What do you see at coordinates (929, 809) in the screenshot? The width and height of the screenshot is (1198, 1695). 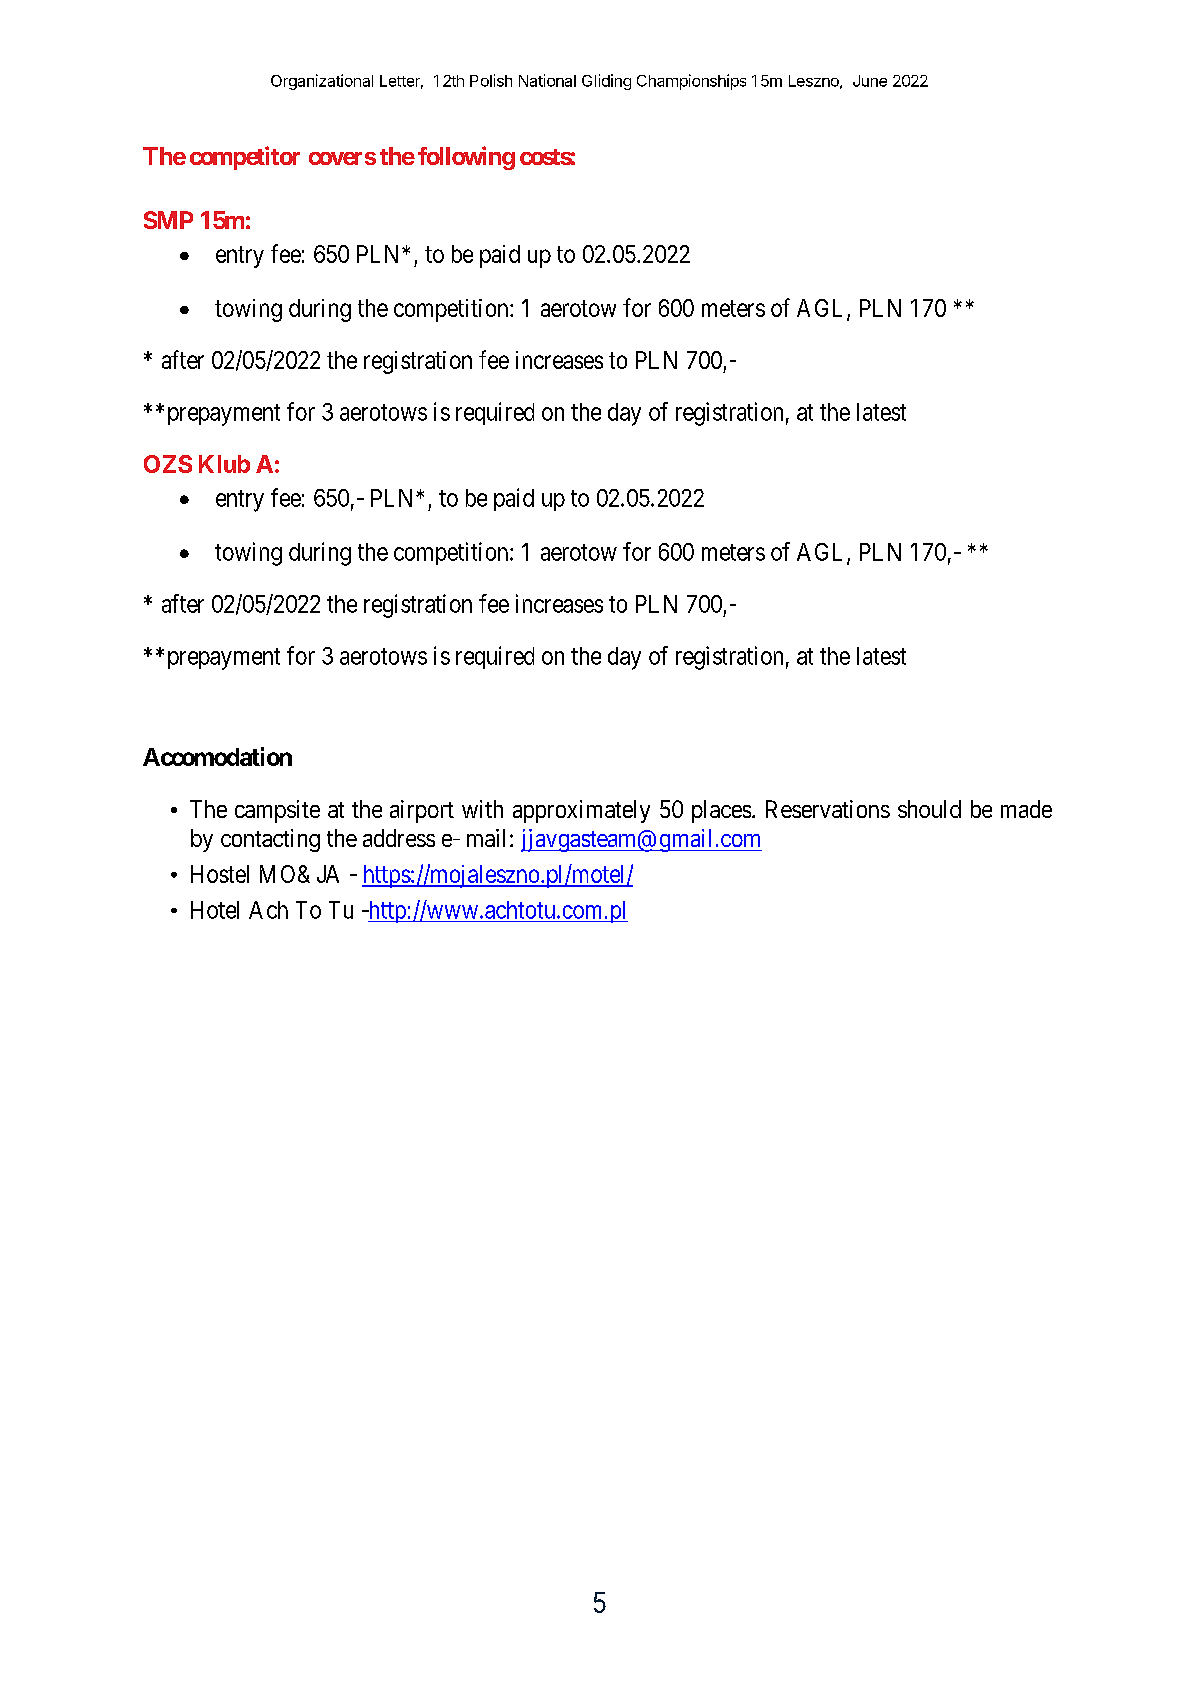 I see `should` at bounding box center [929, 809].
